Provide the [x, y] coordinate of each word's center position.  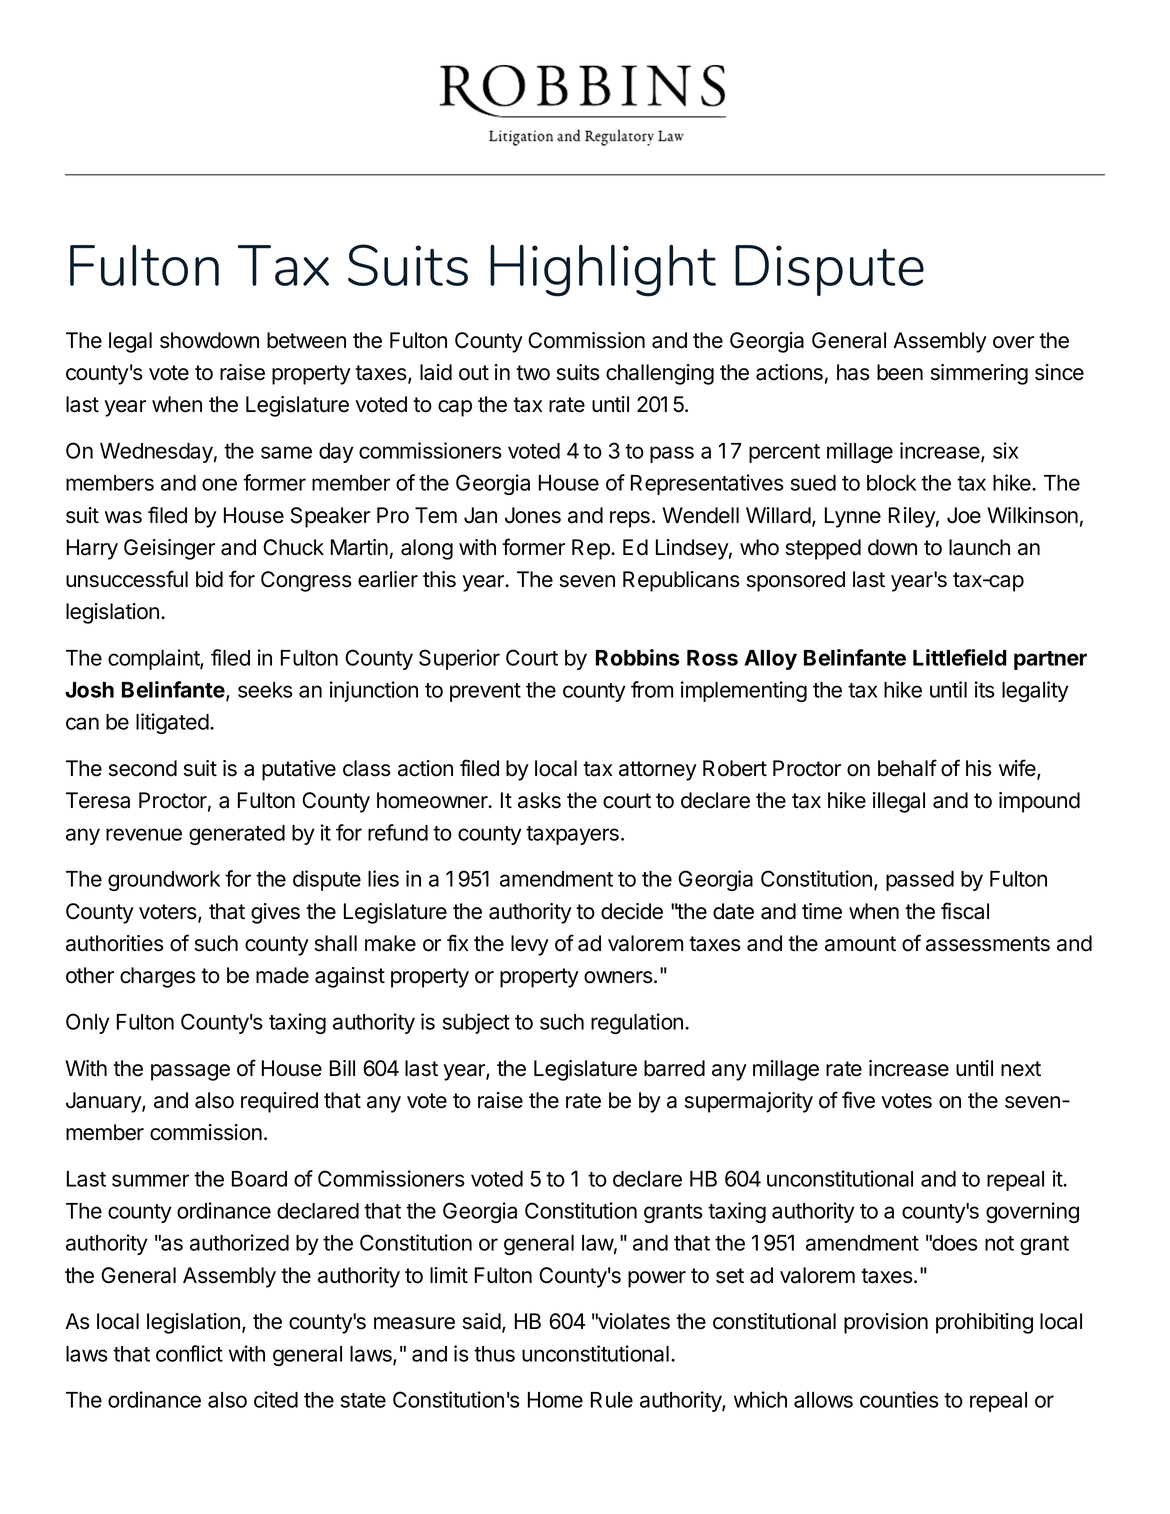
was [123, 517]
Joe [964, 515]
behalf [907, 768]
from [652, 689]
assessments [988, 944]
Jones [533, 515]
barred [674, 1068]
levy [530, 945]
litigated [172, 723]
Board [259, 1179]
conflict [189, 1353]
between [306, 340]
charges [158, 977]
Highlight [603, 270]
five [858, 1100]
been [900, 372]
